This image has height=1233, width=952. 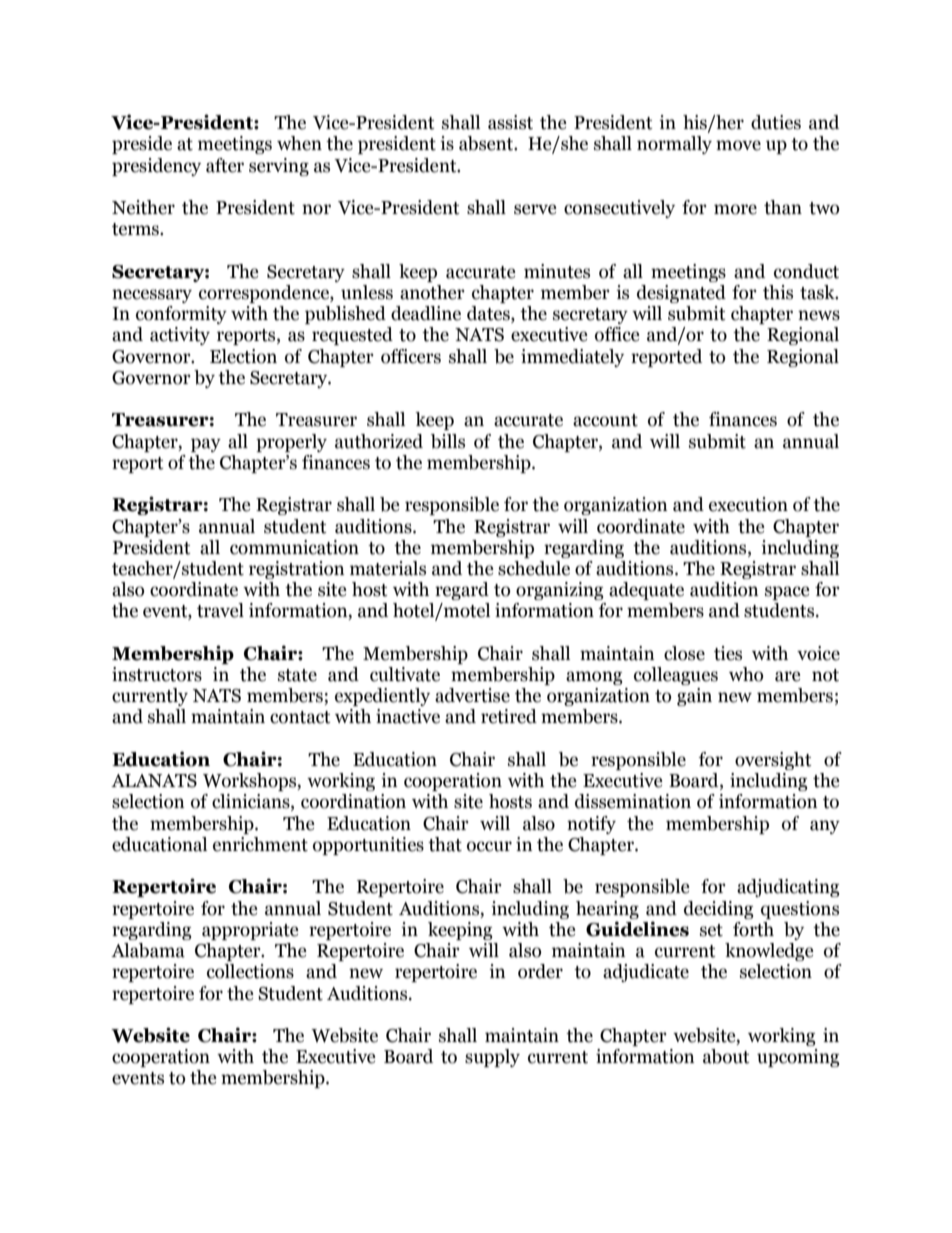 I want to click on oversight, so click(x=773, y=761).
